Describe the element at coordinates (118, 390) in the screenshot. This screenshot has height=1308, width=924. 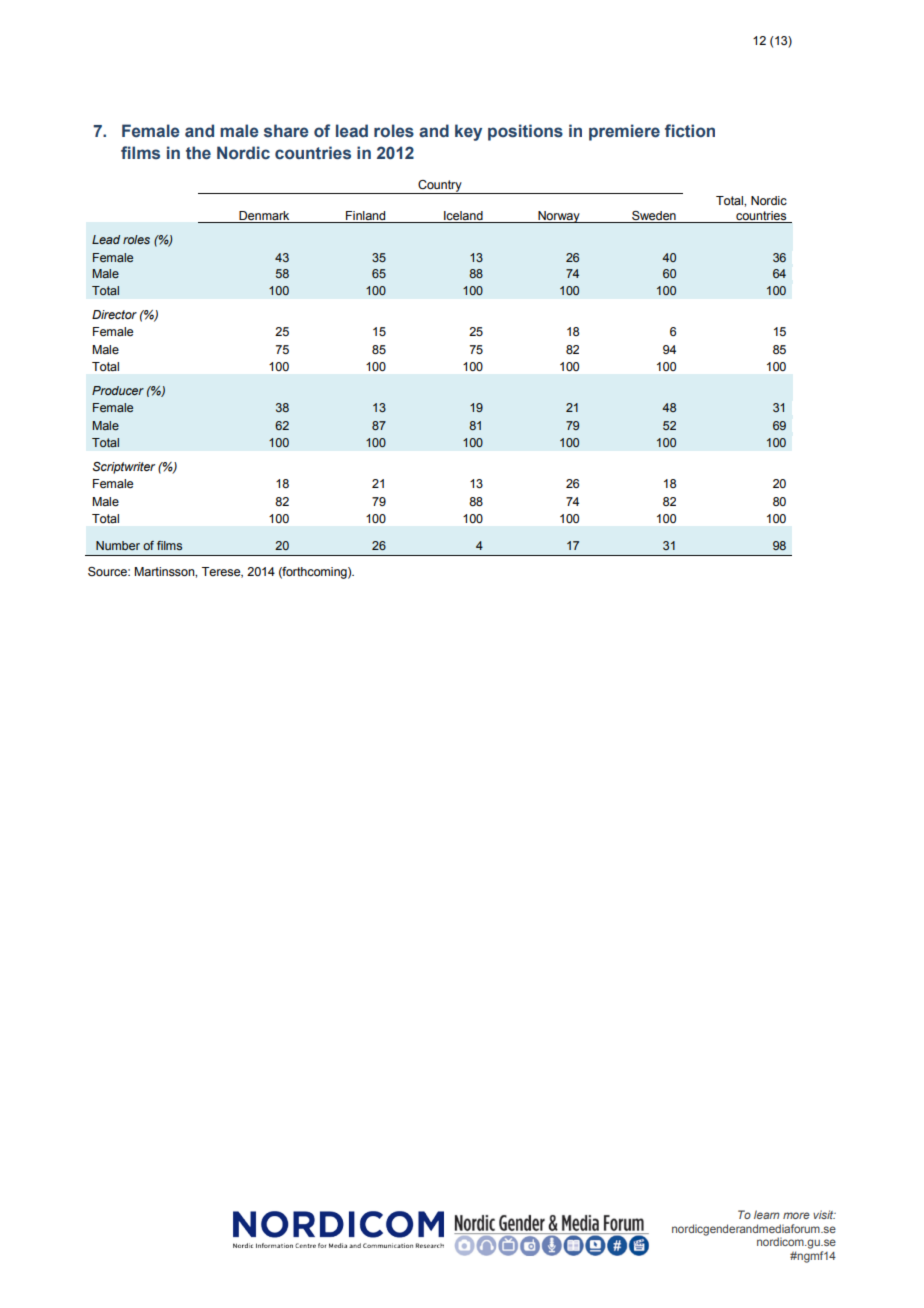
I see `Producer` at that location.
